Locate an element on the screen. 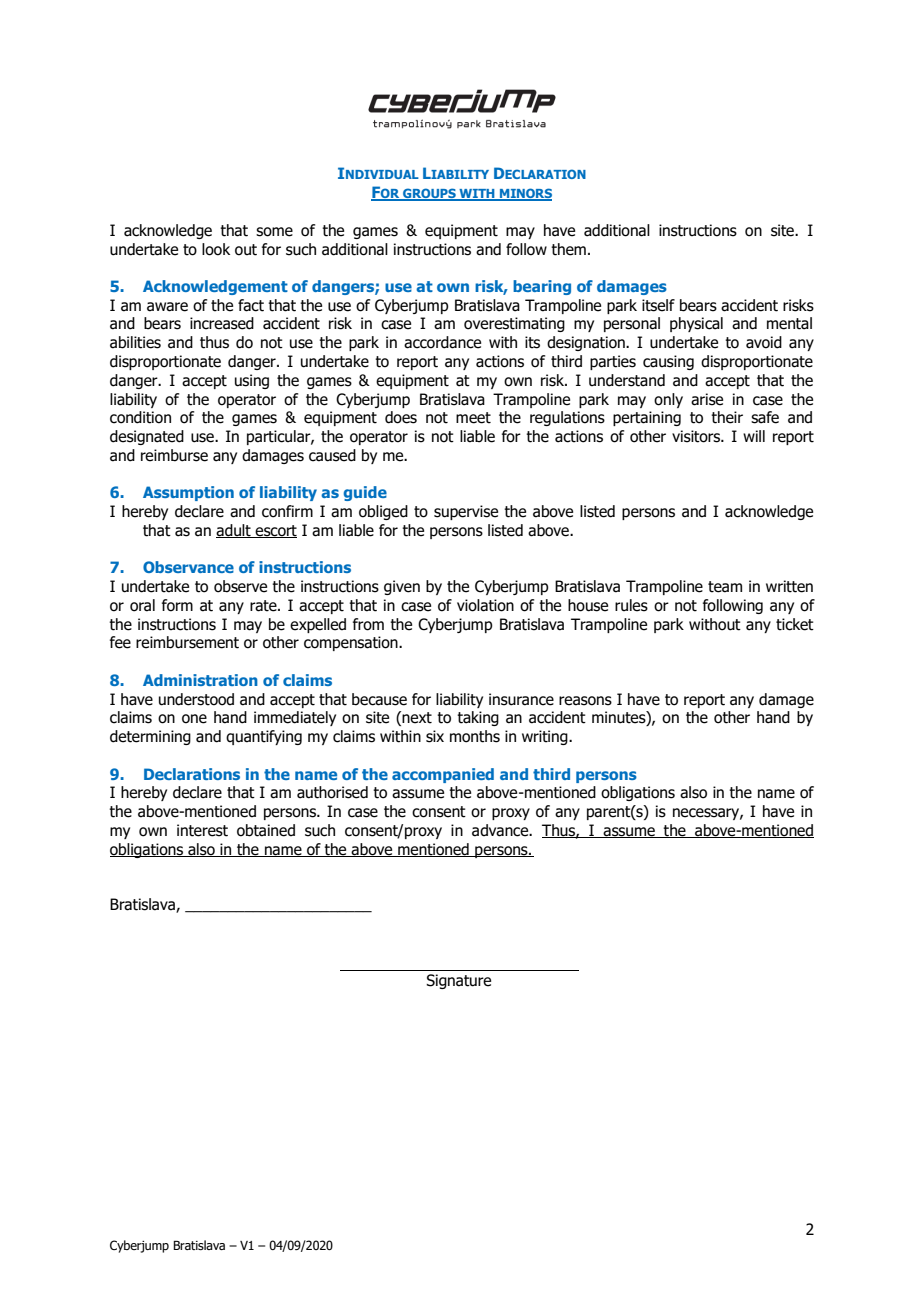 This screenshot has width=924, height=1308. Signature is located at coordinates (458, 981).
